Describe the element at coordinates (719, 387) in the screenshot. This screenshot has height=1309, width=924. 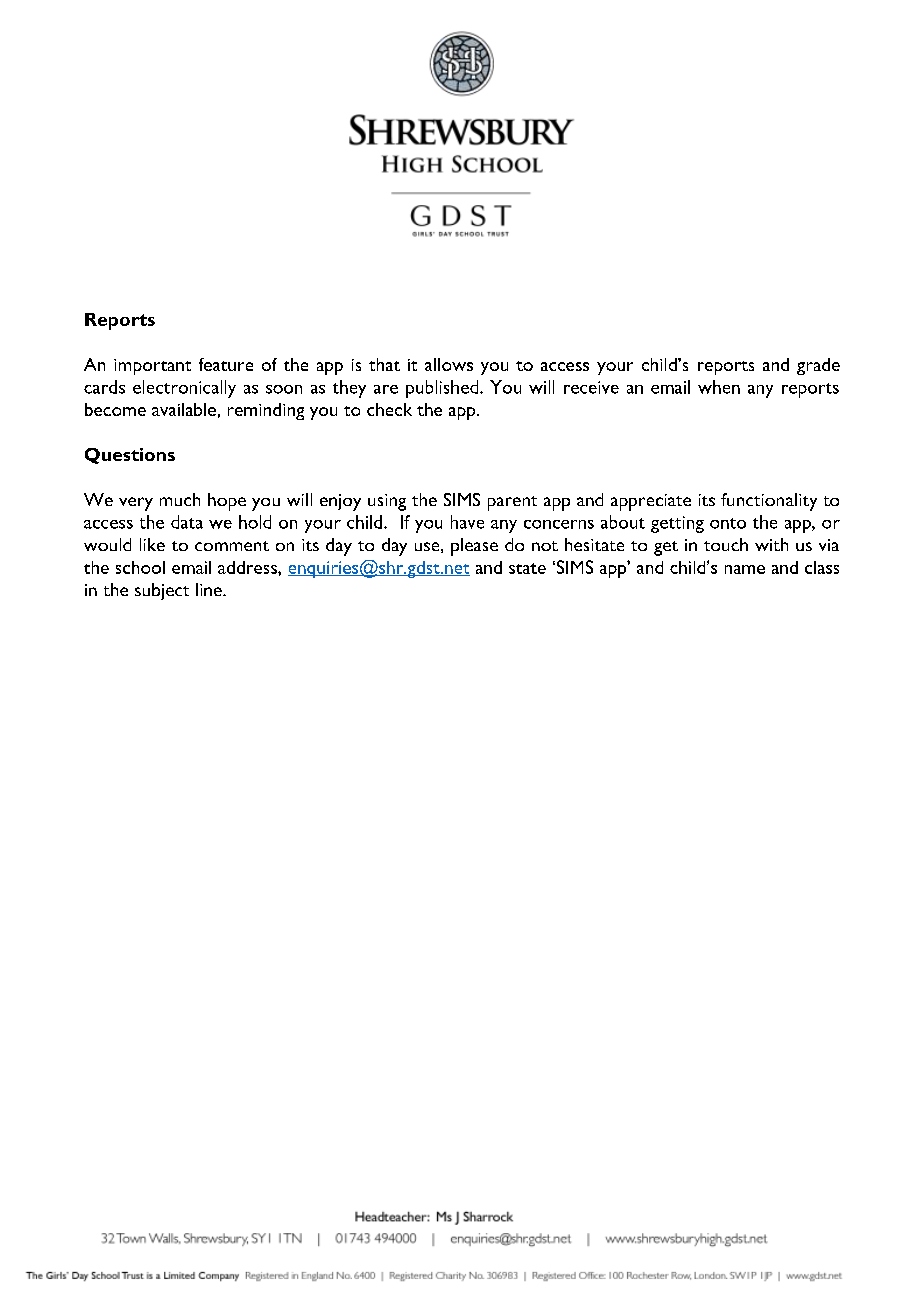
I see `when` at that location.
